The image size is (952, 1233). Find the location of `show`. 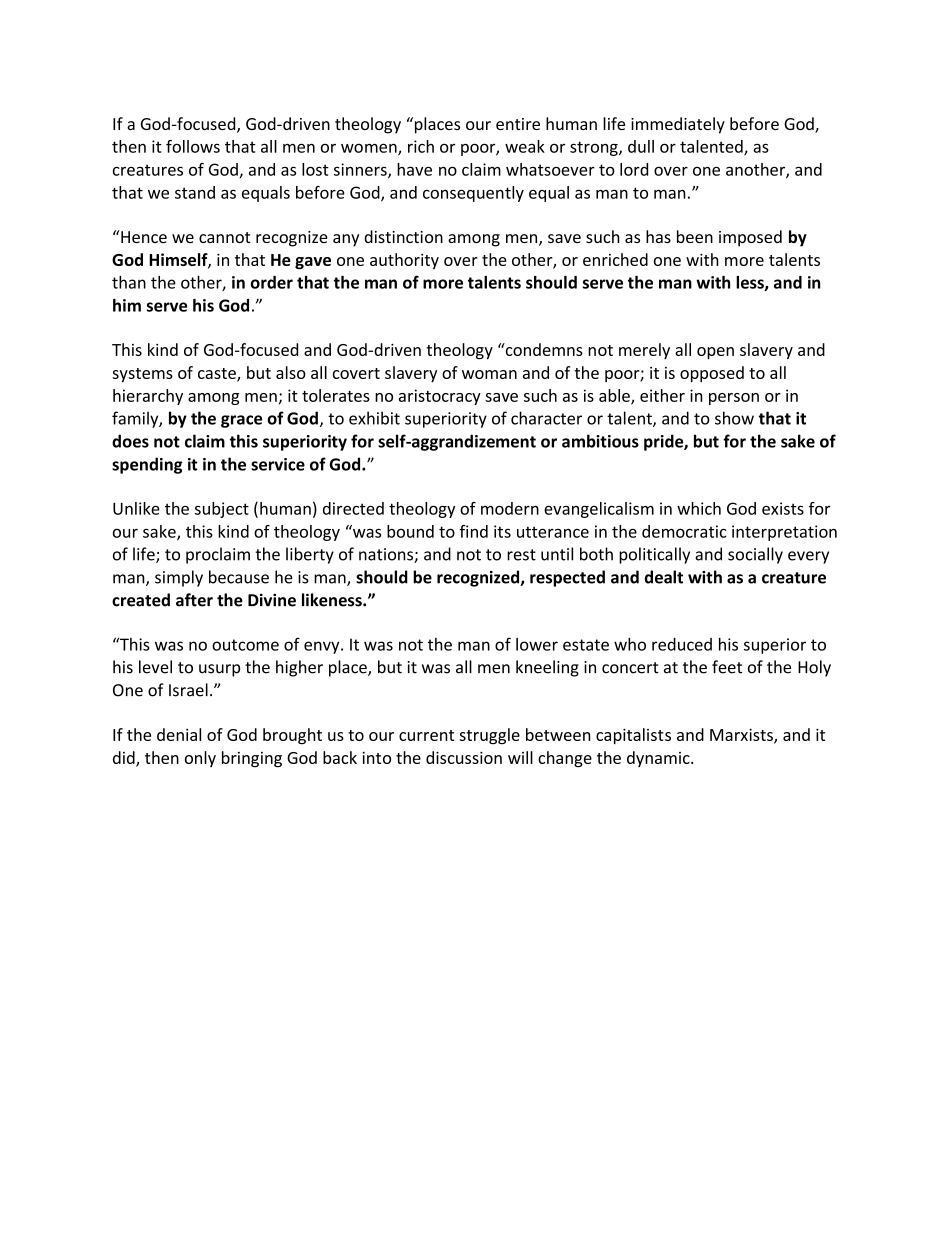

show is located at coordinates (734, 418).
